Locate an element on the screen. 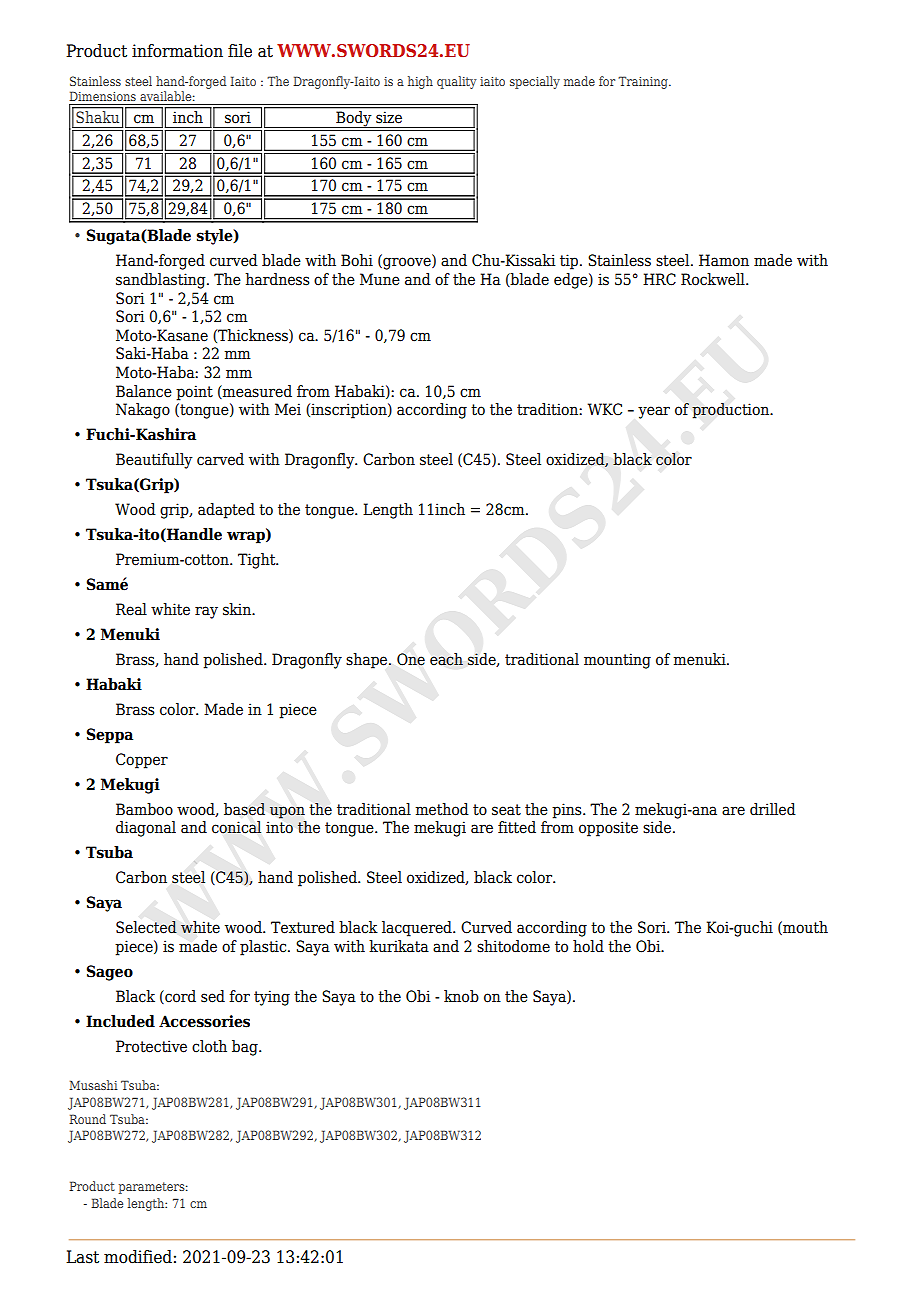  each is located at coordinates (446, 659).
